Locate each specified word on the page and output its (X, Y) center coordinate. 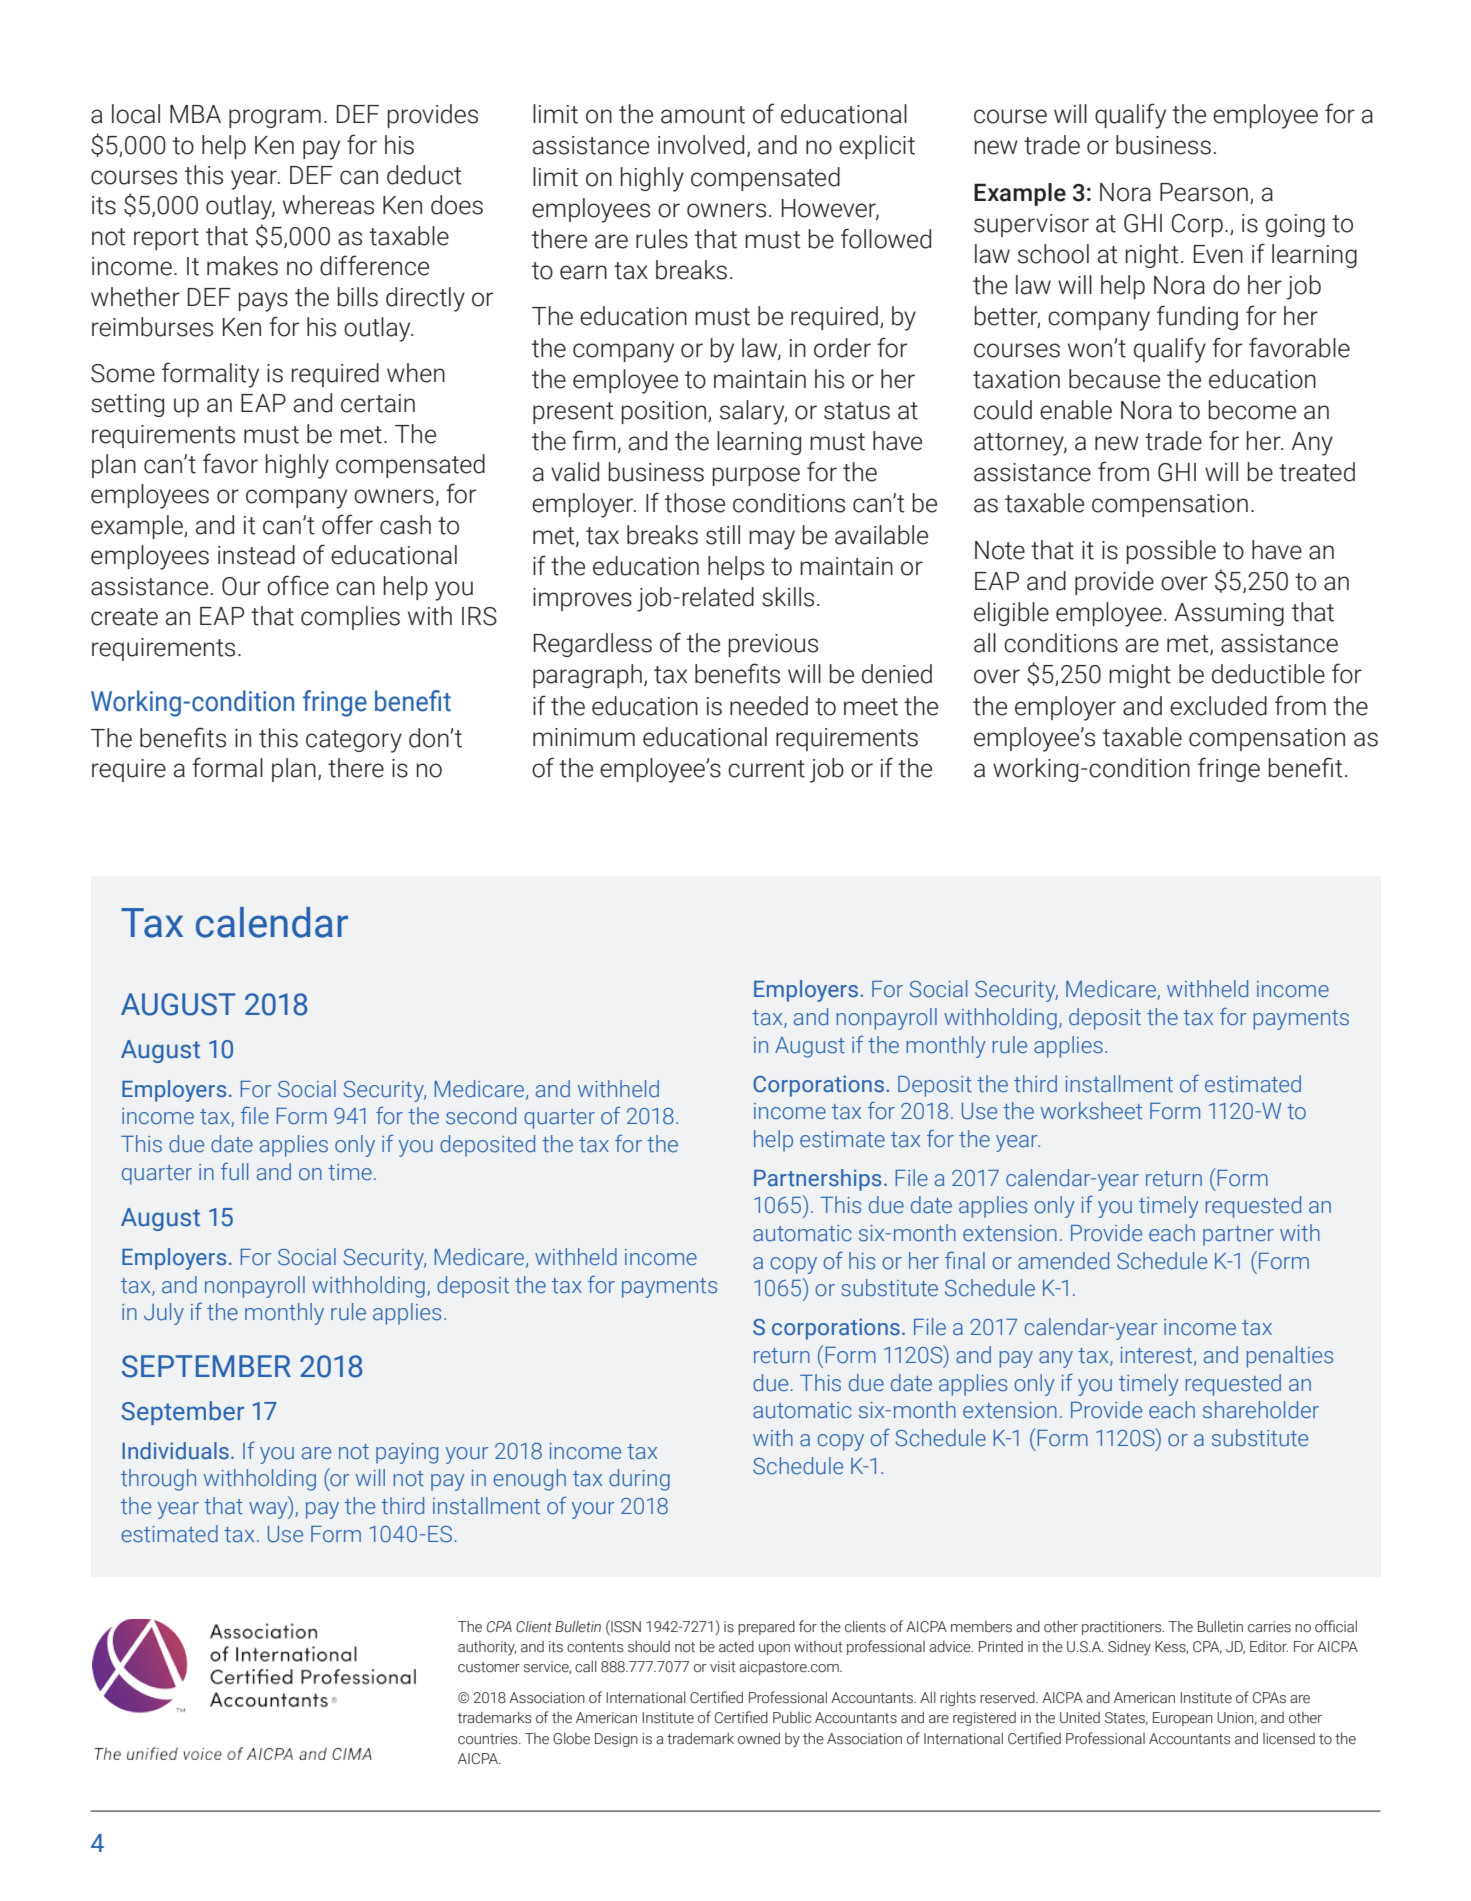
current (766, 769)
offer (347, 524)
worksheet (1091, 1111)
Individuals (175, 1451)
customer (489, 1667)
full (234, 1172)
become (1252, 410)
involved (701, 145)
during (639, 1480)
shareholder (1261, 1410)
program (275, 118)
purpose (756, 476)
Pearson (1204, 192)
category (354, 741)
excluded (1218, 706)
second (481, 1116)
